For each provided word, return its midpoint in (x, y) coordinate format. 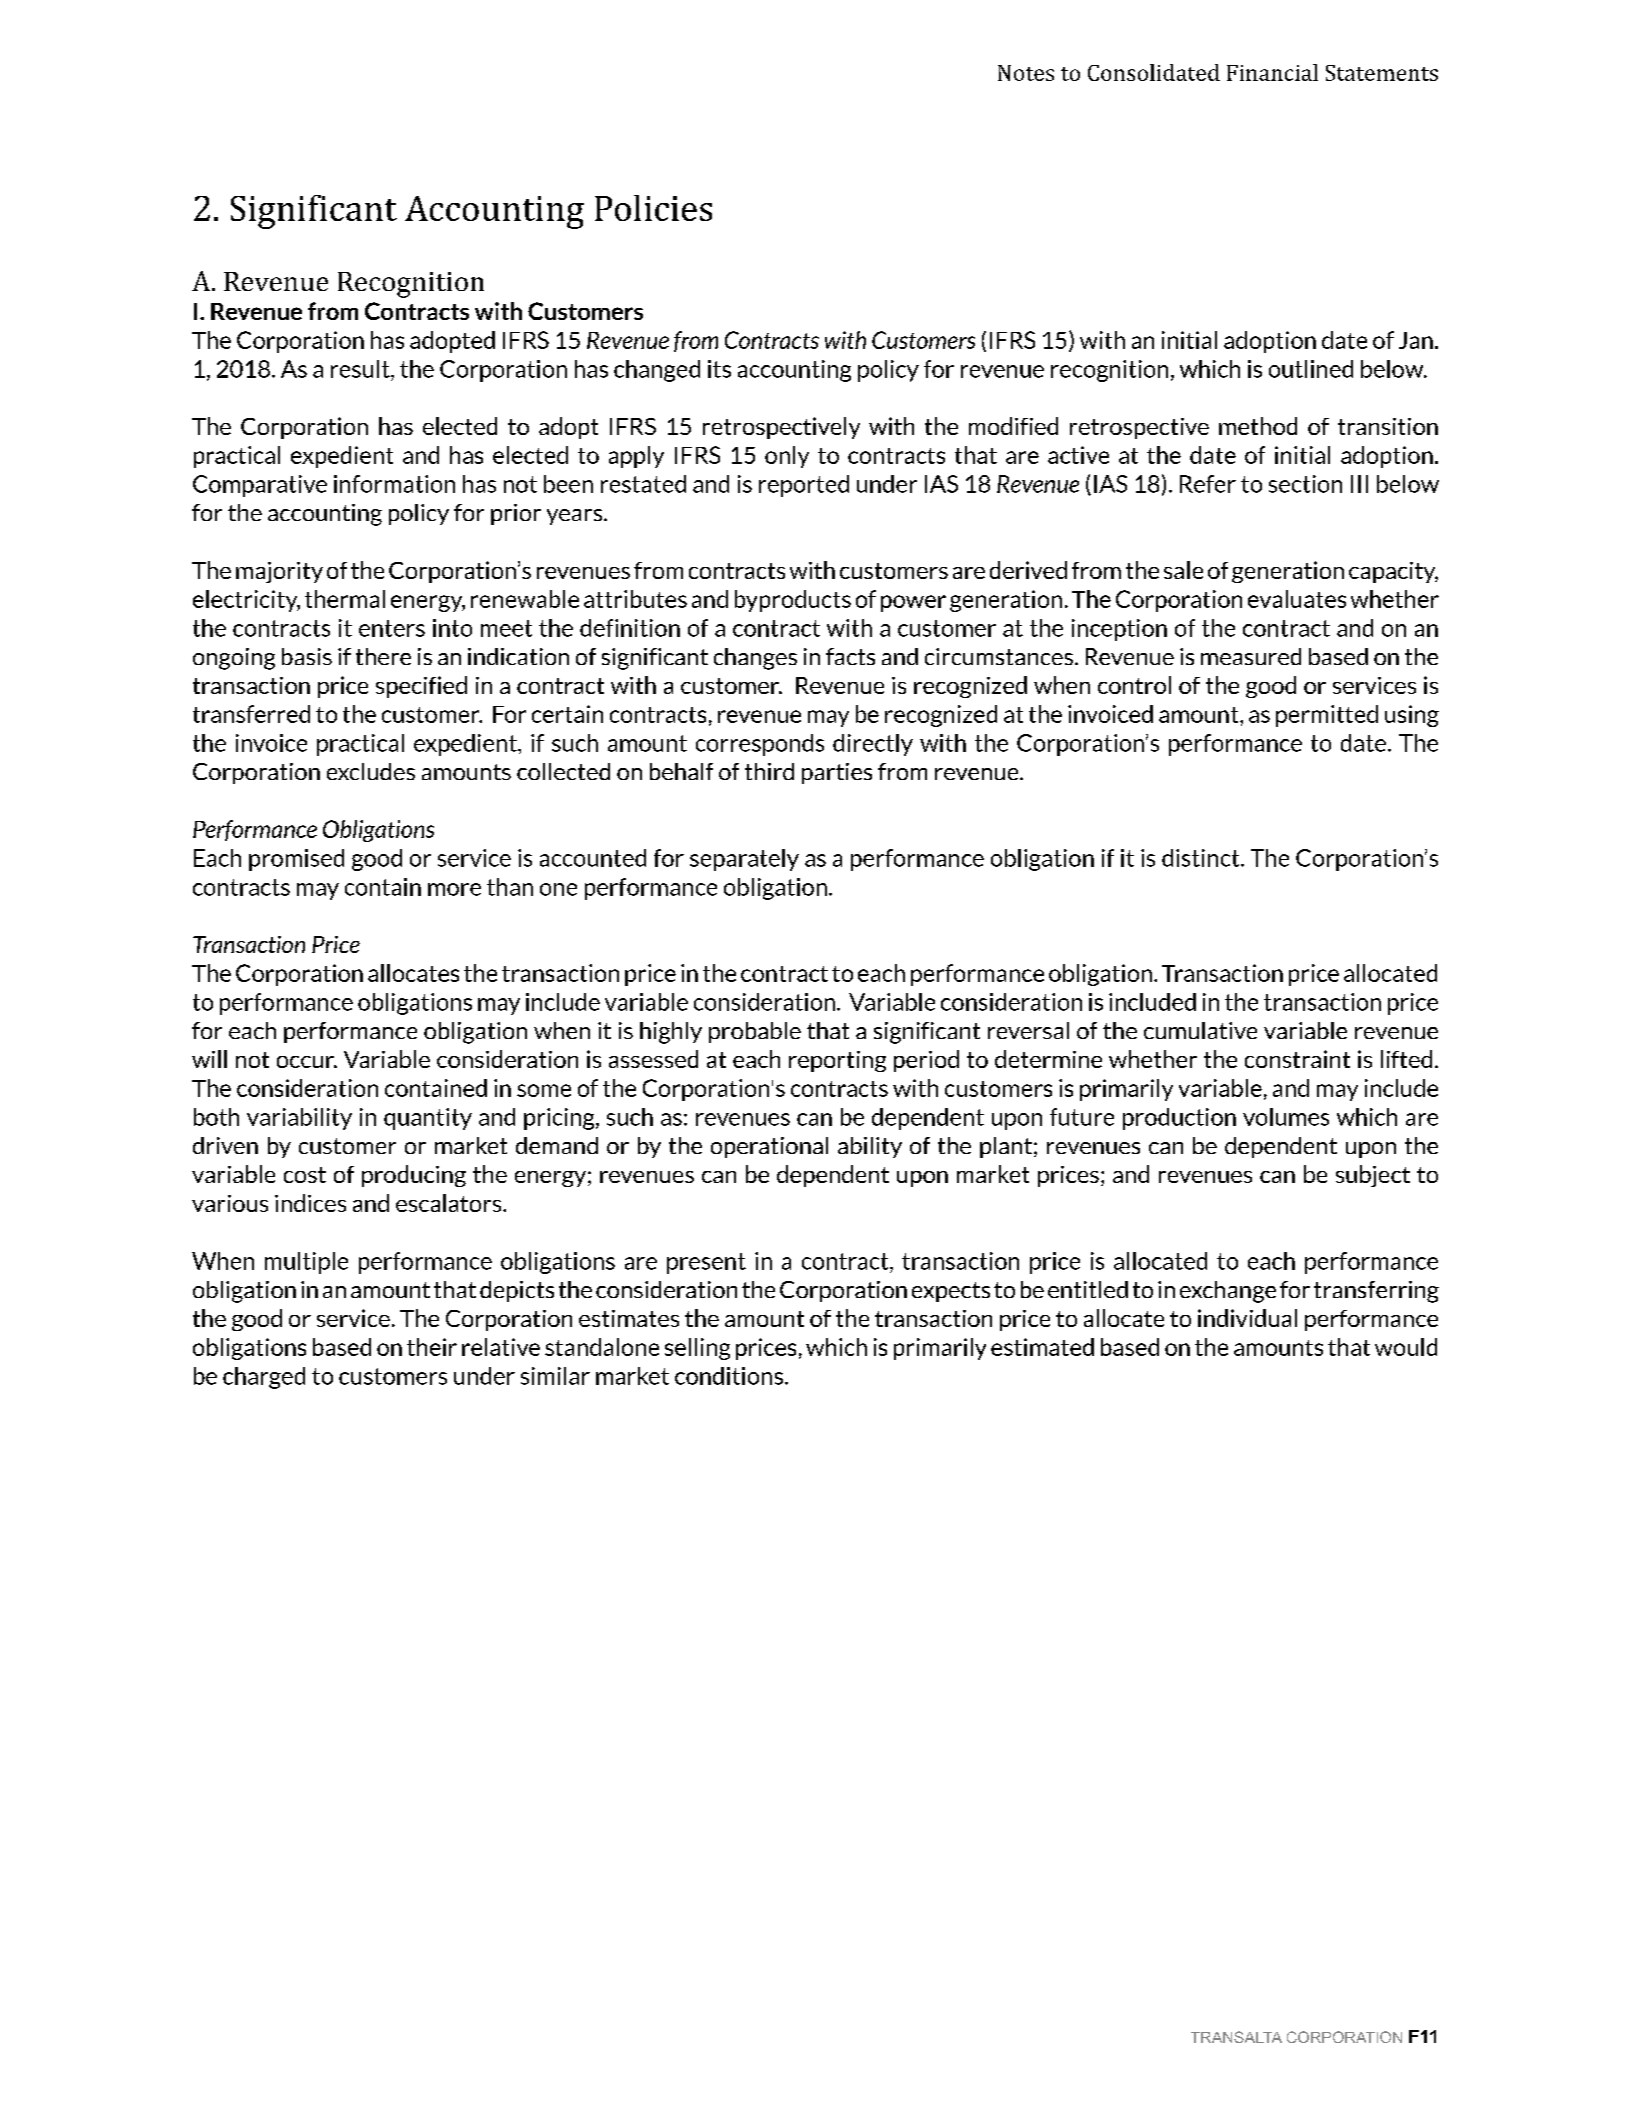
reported (804, 486)
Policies (653, 208)
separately (744, 860)
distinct (1202, 858)
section (1305, 484)
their (432, 1347)
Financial (1272, 72)
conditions (729, 1376)
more (454, 889)
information (394, 484)
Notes (1026, 73)
